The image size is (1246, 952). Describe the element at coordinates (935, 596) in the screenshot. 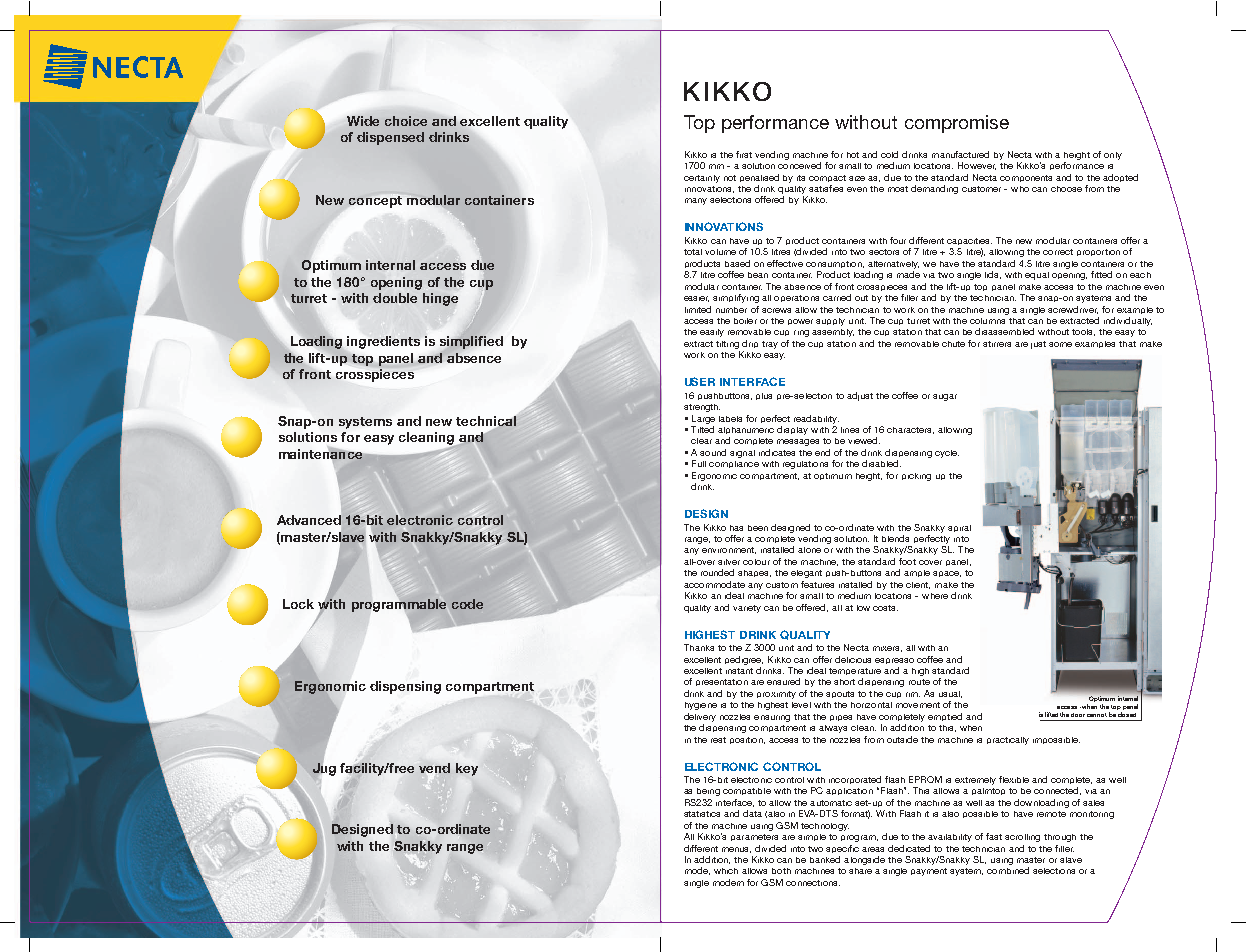

I see `where` at that location.
